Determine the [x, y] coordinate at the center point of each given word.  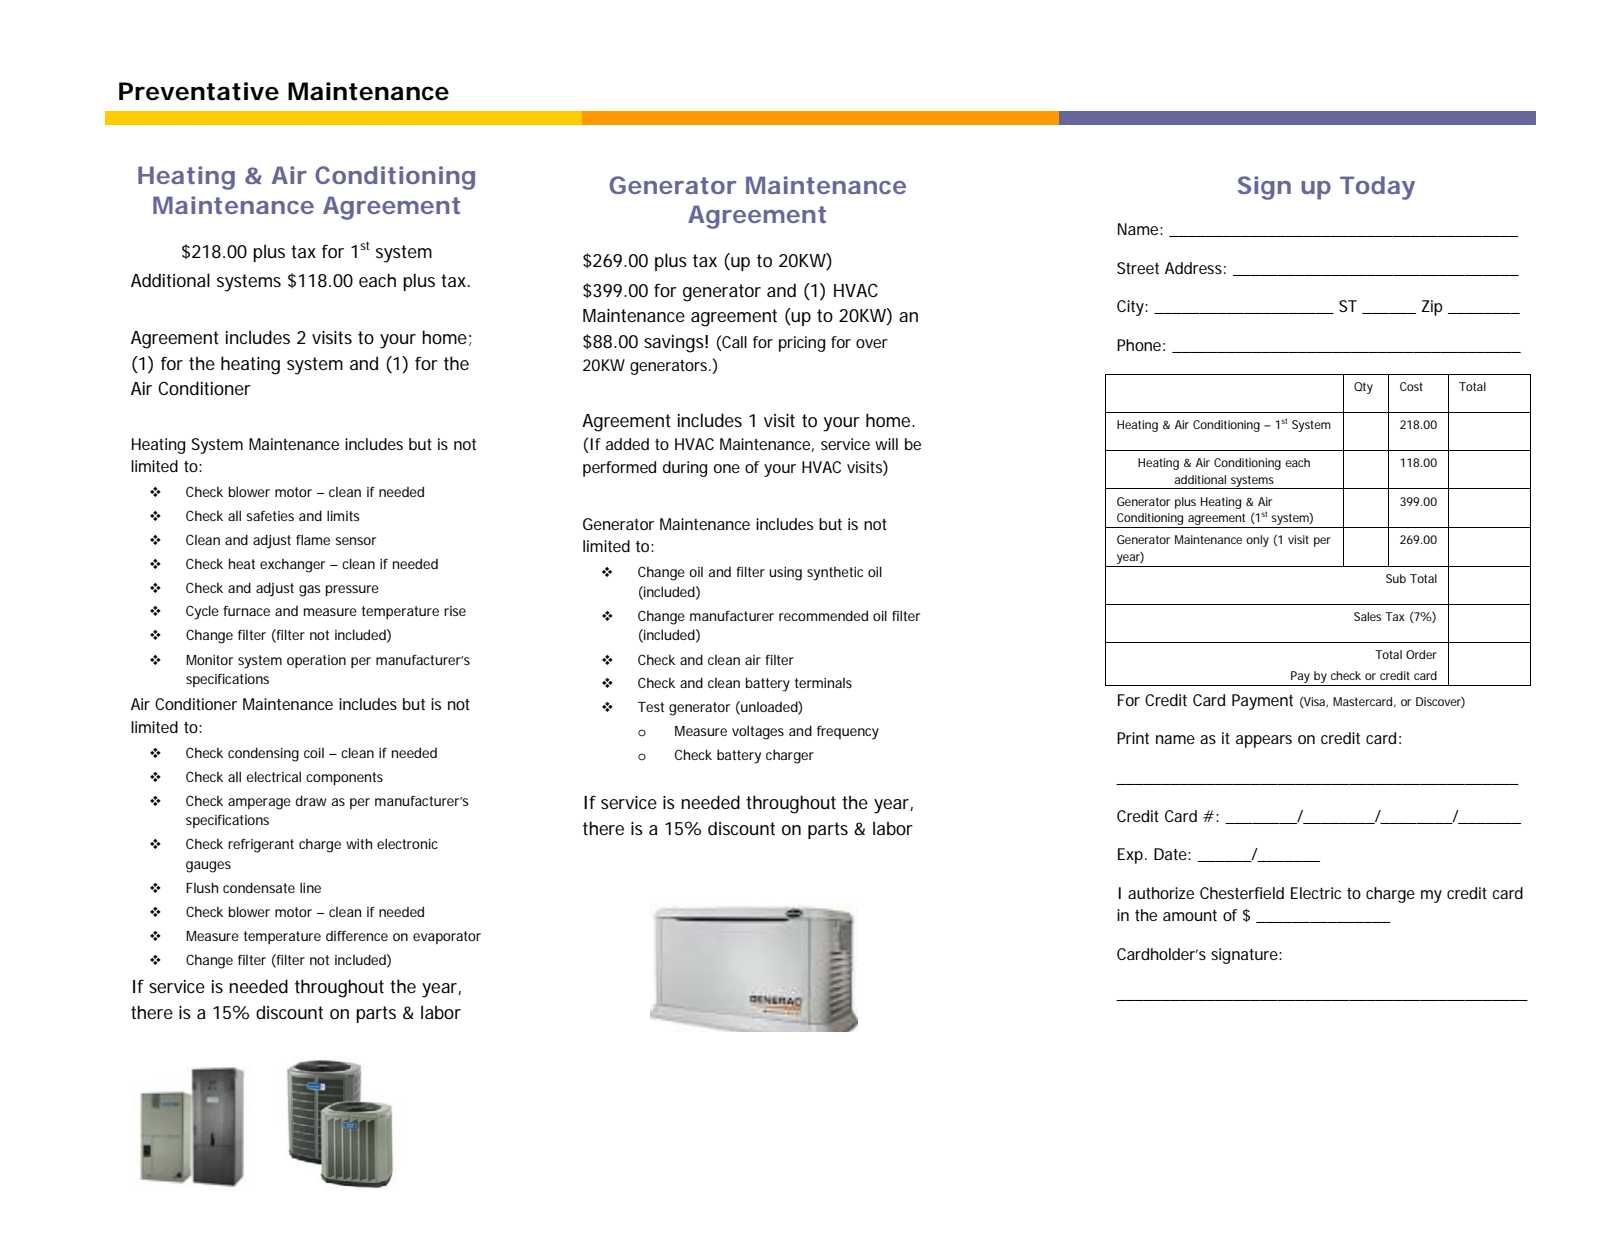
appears [1264, 741]
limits [343, 515]
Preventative [199, 91]
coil [314, 753]
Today [1377, 188]
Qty [1363, 388]
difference [357, 935]
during [685, 469]
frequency [848, 733]
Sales [1367, 616]
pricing [802, 344]
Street [1138, 268]
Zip [1432, 308]
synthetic [835, 574]
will [886, 444]
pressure [352, 590]
